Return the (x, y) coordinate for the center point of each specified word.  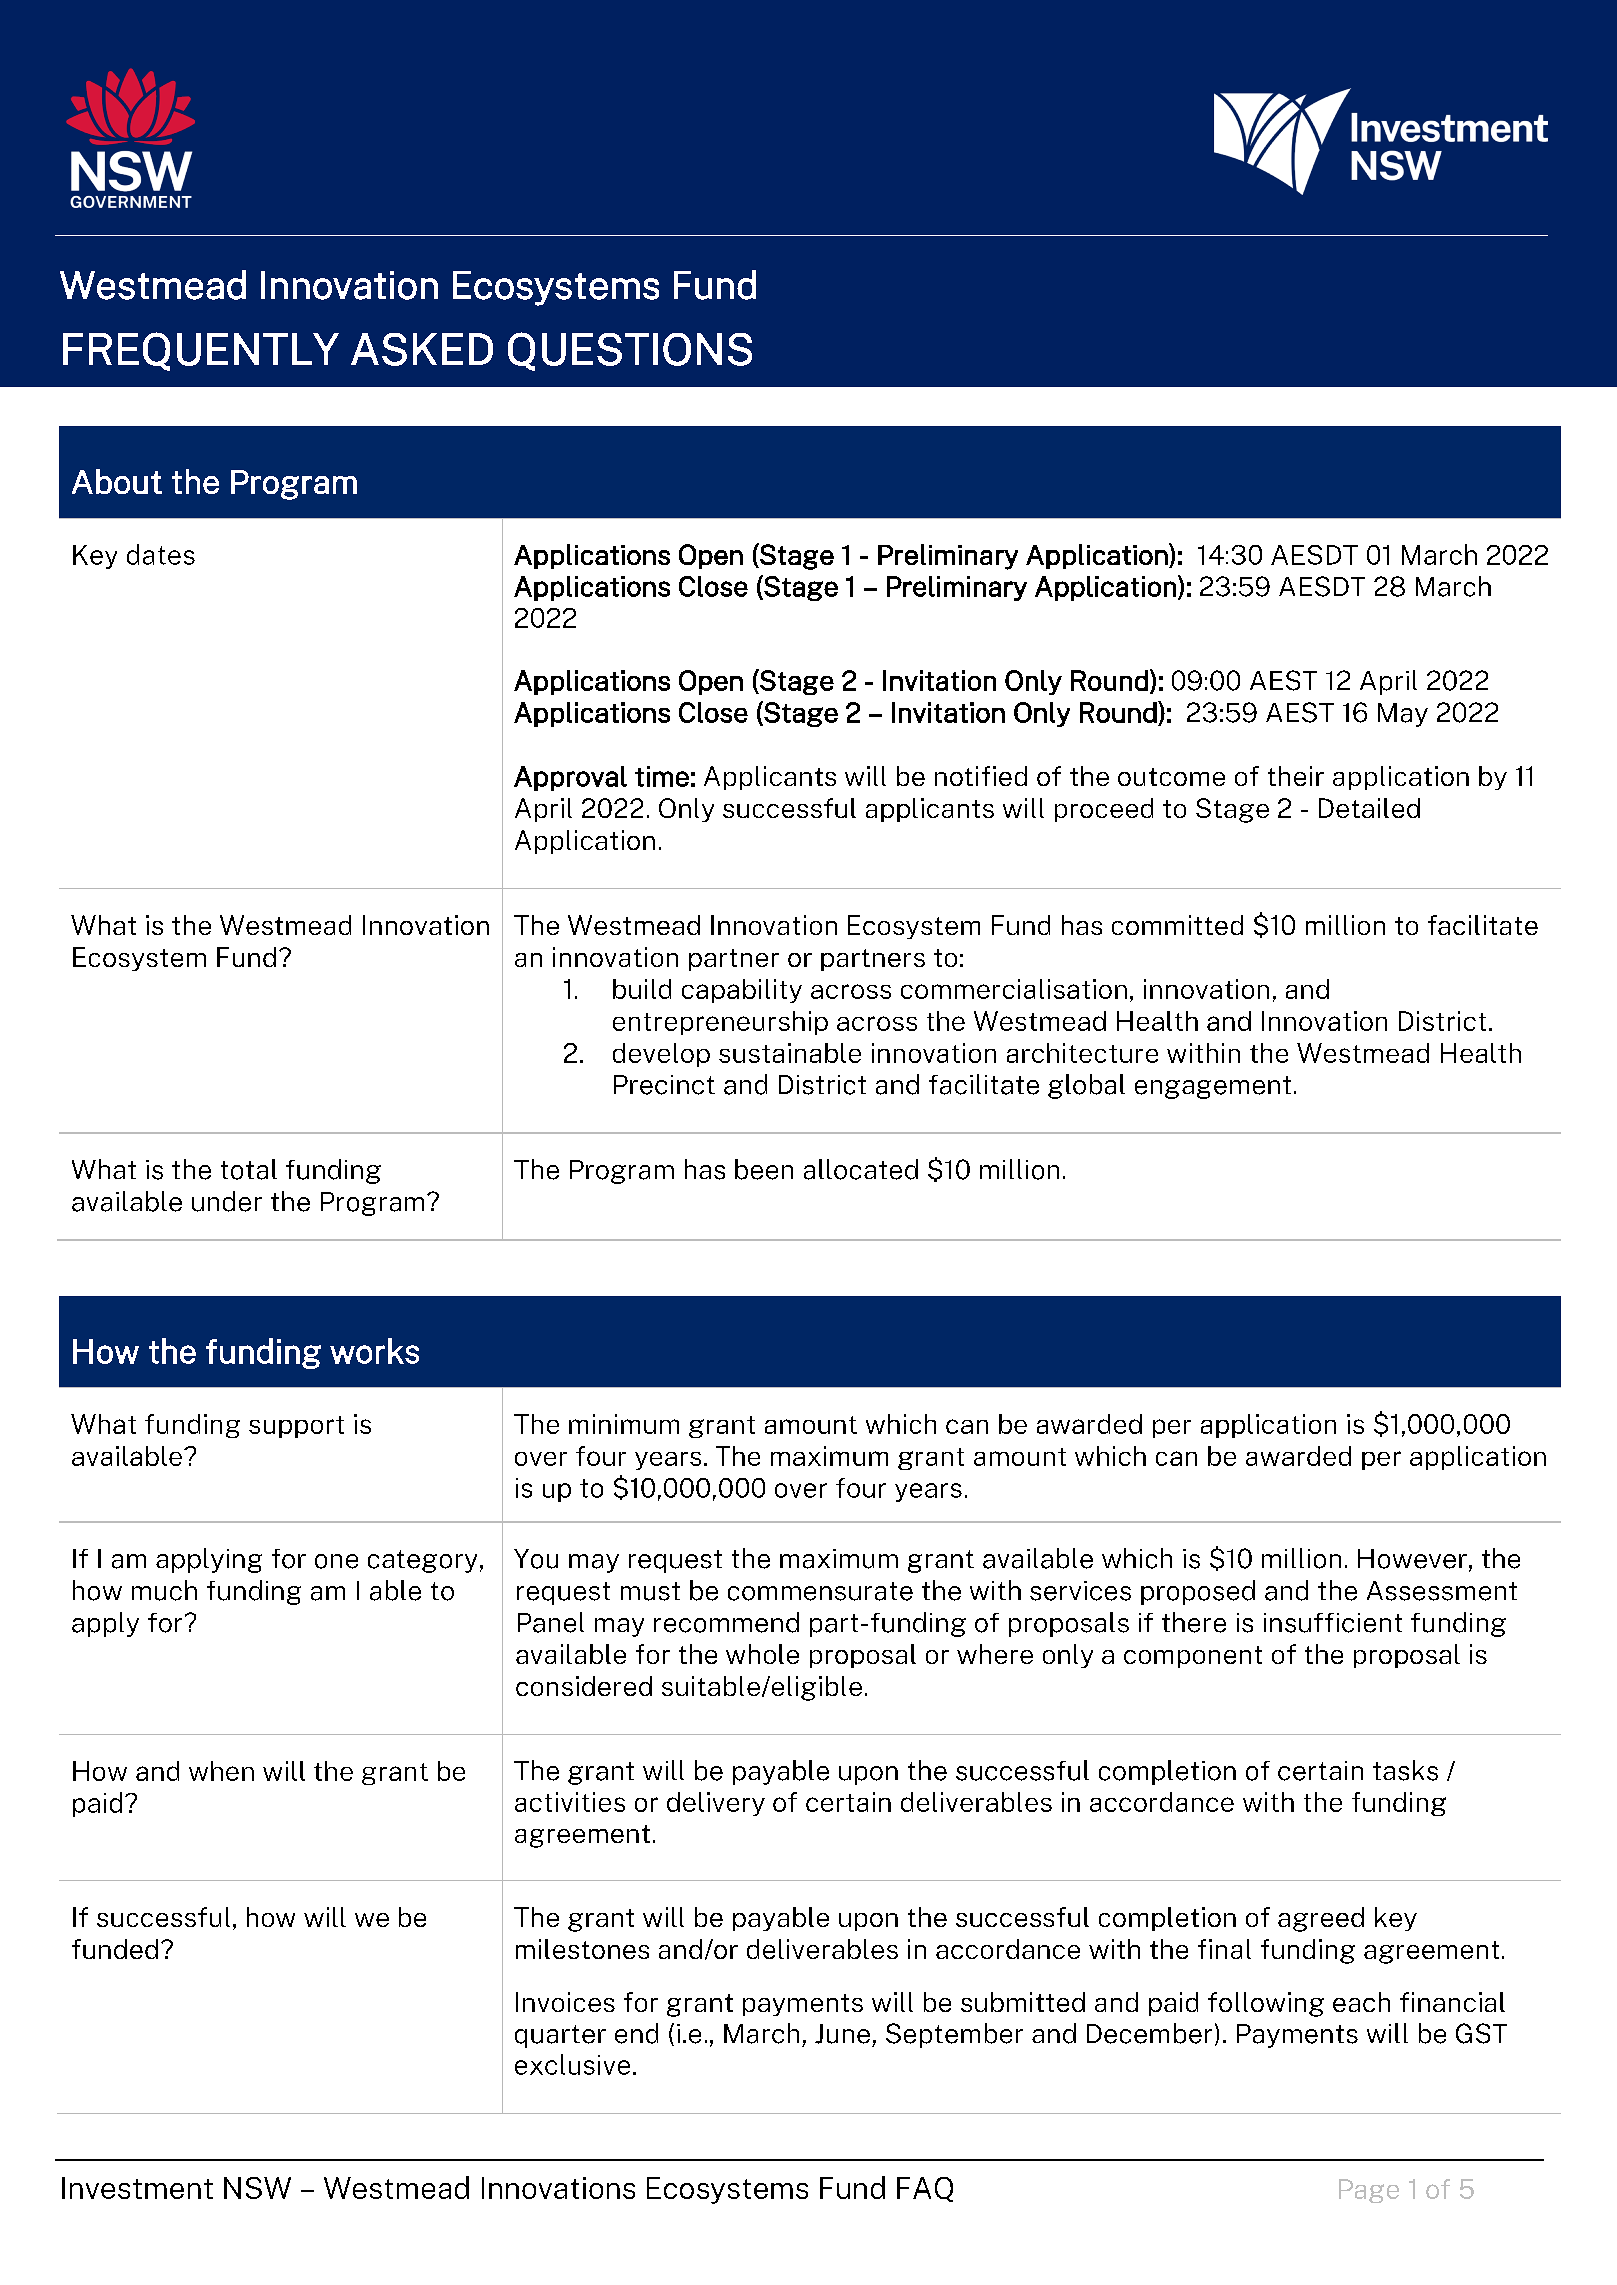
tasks (1405, 1770)
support (296, 1427)
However (1412, 1559)
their (1296, 776)
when (221, 1771)
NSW (257, 2188)
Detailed (1369, 808)
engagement (1213, 1087)
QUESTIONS (630, 351)
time (662, 776)
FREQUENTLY (201, 351)
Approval (570, 778)
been (764, 1169)
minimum (624, 1424)
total (249, 1169)
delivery (716, 1804)
